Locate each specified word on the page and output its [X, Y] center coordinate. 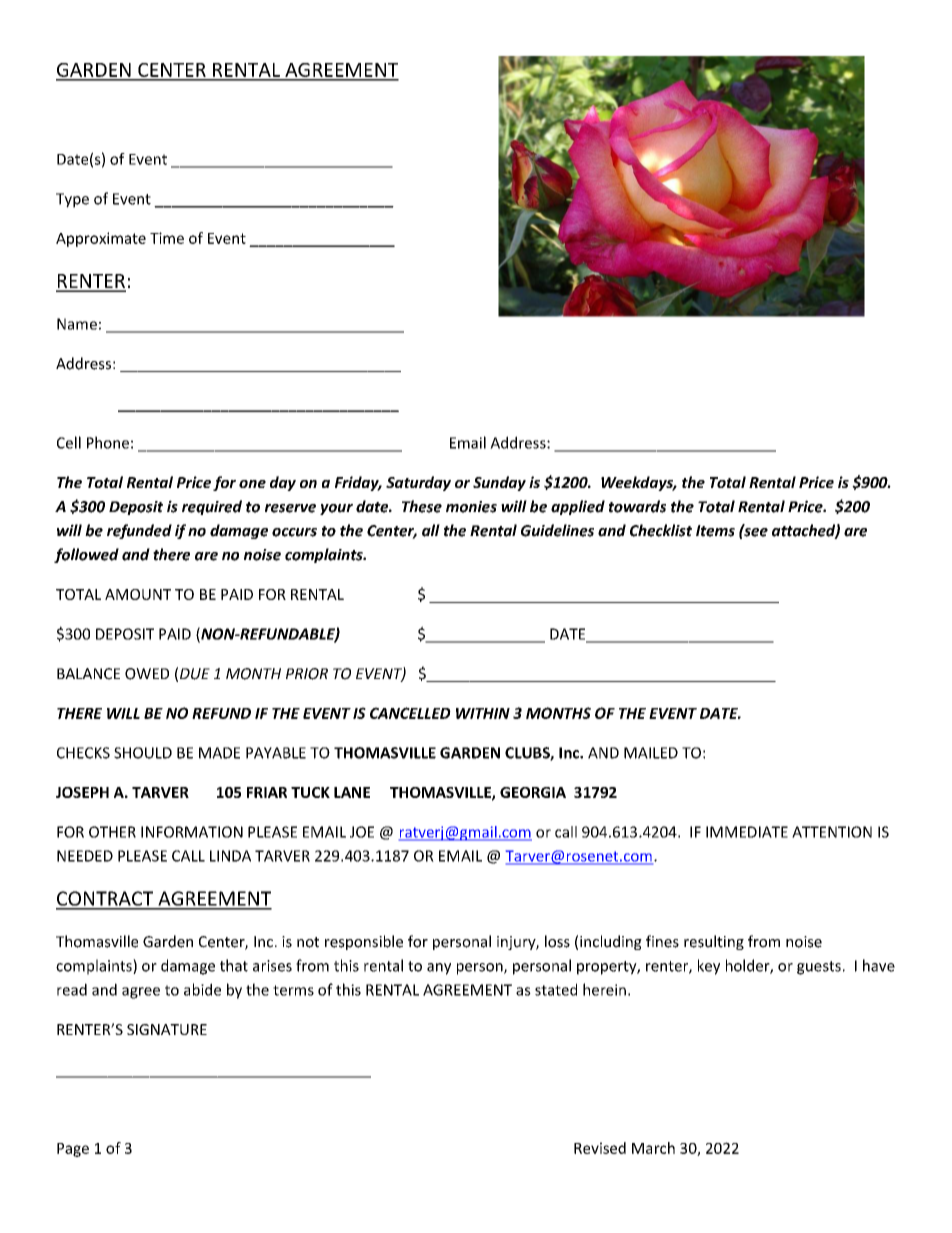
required [212, 507]
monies [471, 507]
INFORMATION [192, 832]
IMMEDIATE [747, 832]
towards [637, 506]
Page [73, 1150]
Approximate [101, 239]
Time [167, 238]
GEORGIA [533, 792]
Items [715, 531]
